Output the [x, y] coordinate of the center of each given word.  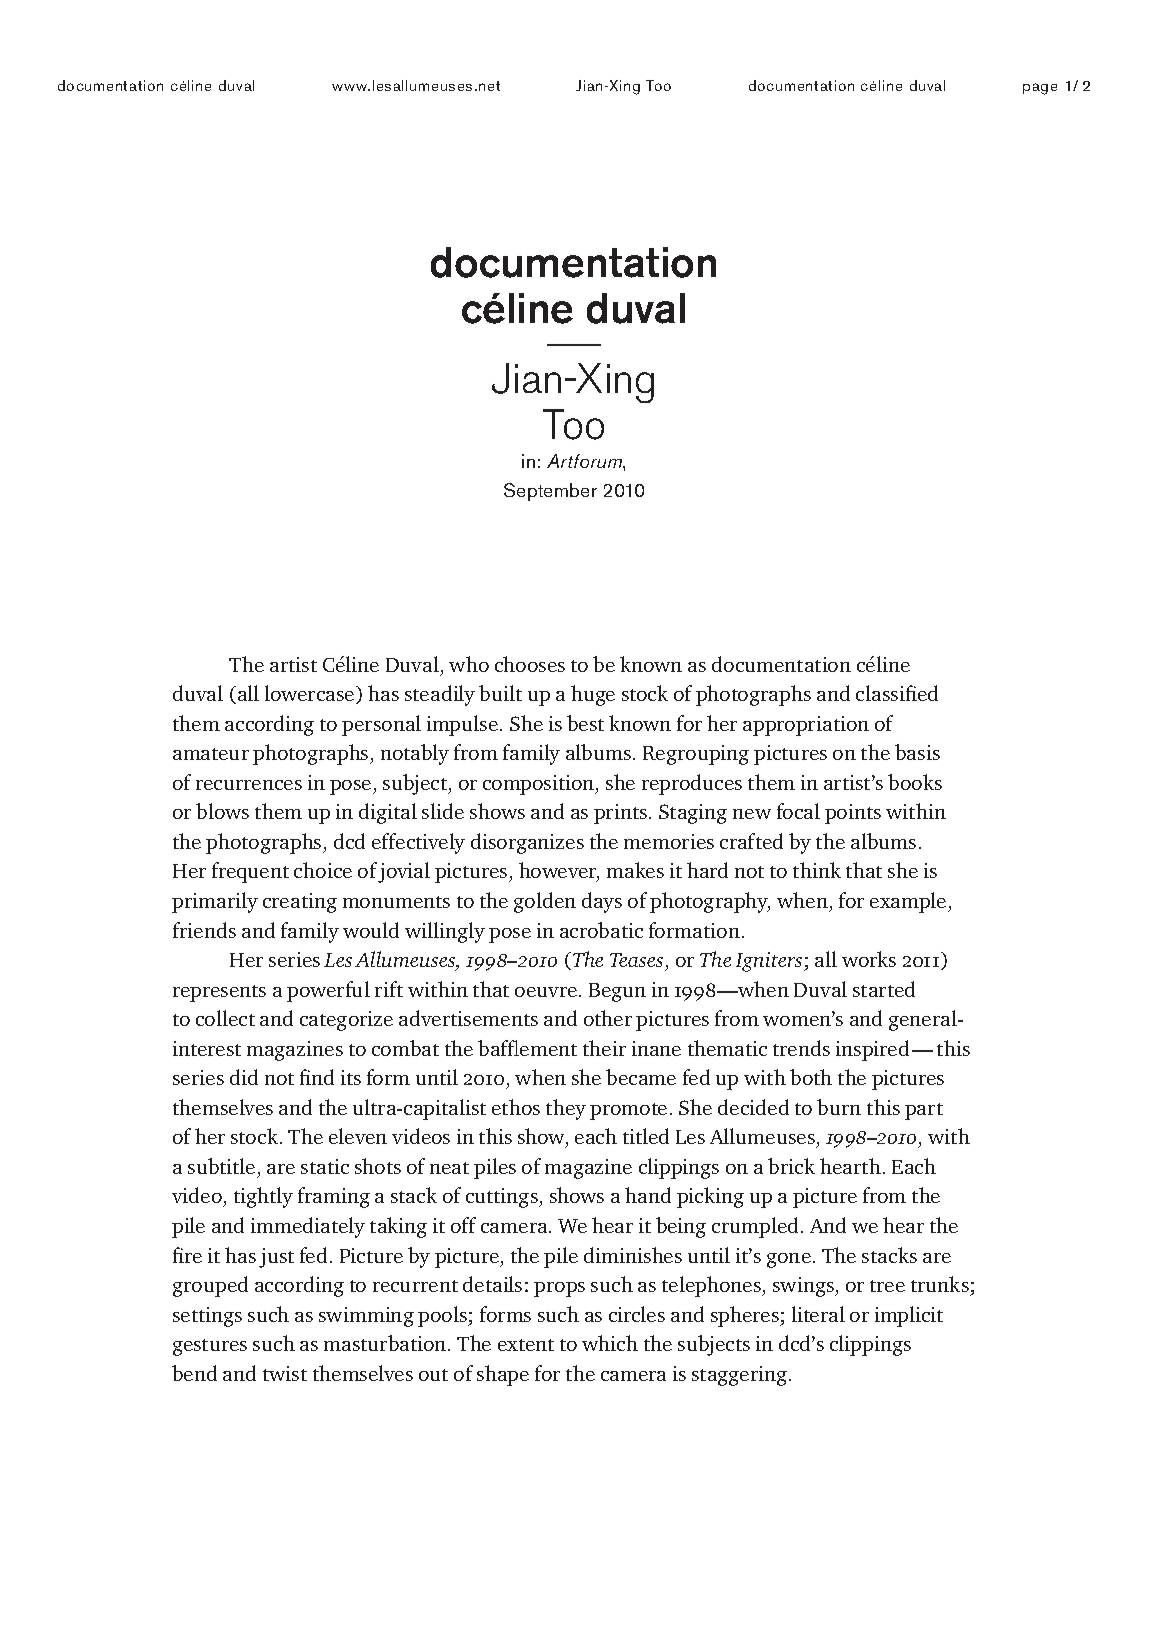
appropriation [806, 726]
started [884, 989]
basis [917, 752]
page [1040, 89]
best [585, 723]
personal [381, 725]
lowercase [311, 694]
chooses [530, 664]
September [550, 492]
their [604, 1048]
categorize [346, 1021]
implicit [909, 1316]
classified [897, 693]
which [610, 1343]
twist [285, 1373]
